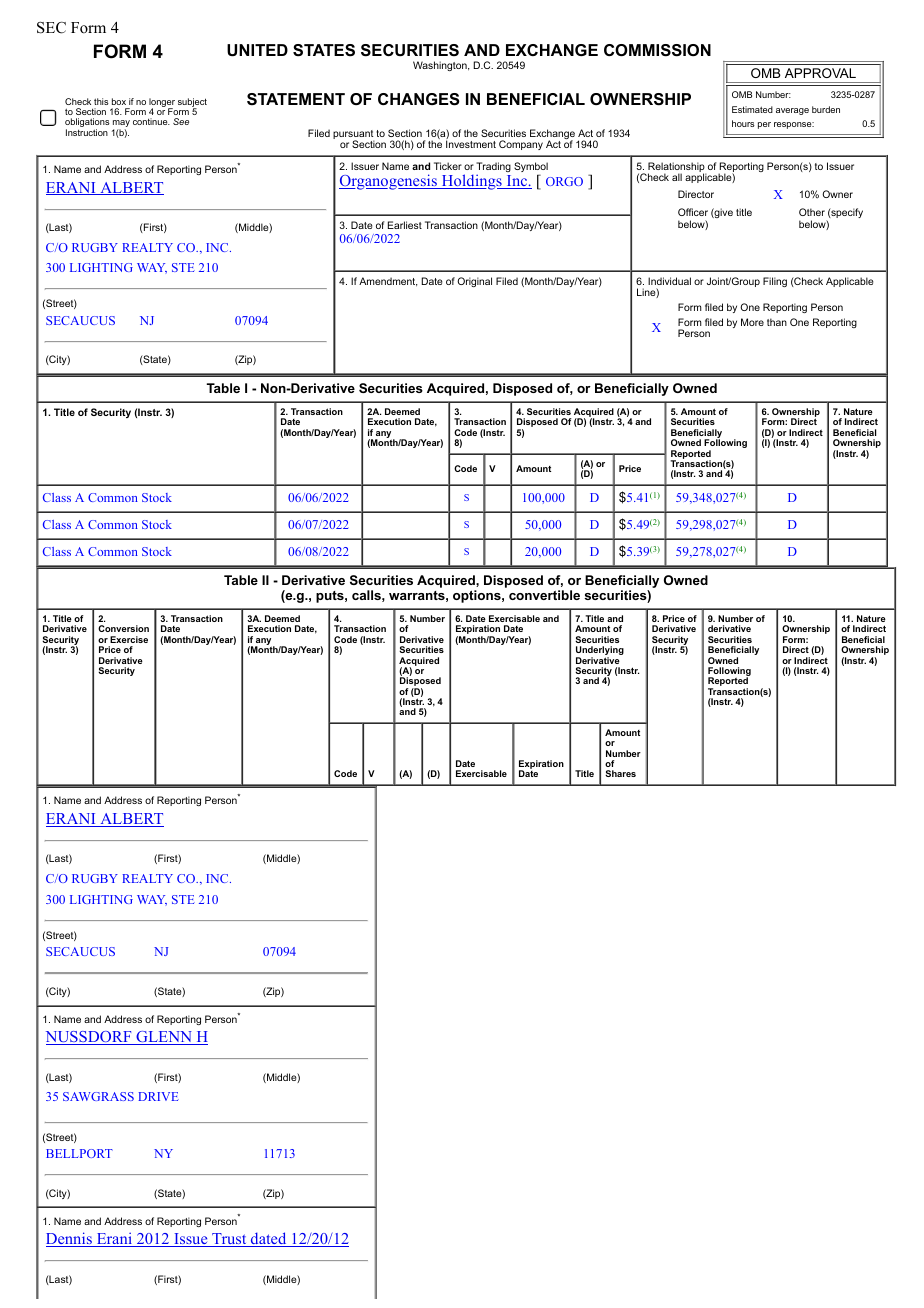  I want to click on CHANGES, so click(419, 99).
